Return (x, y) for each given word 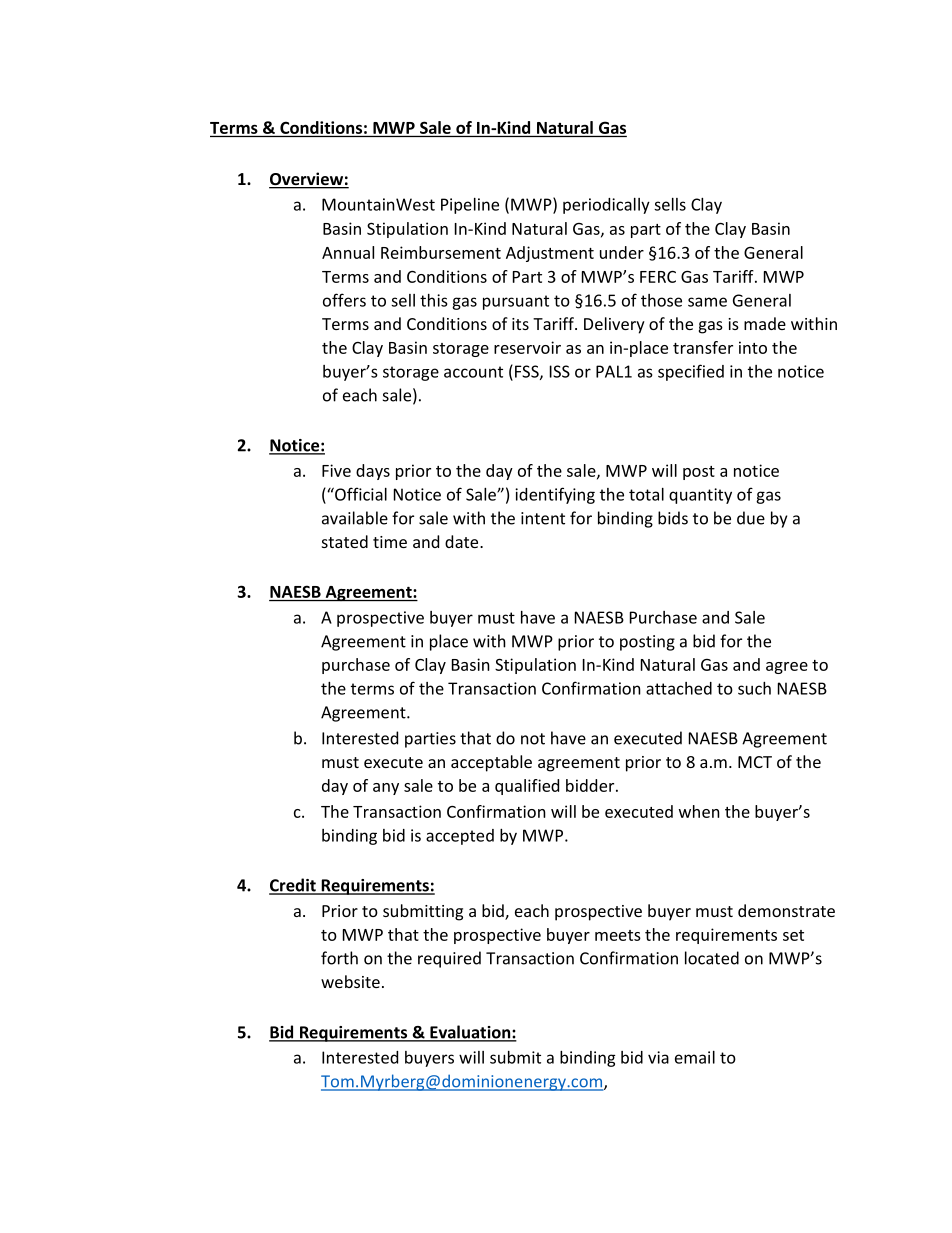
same (707, 302)
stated (345, 541)
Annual (348, 252)
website (350, 981)
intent (543, 518)
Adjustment (550, 254)
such (754, 688)
